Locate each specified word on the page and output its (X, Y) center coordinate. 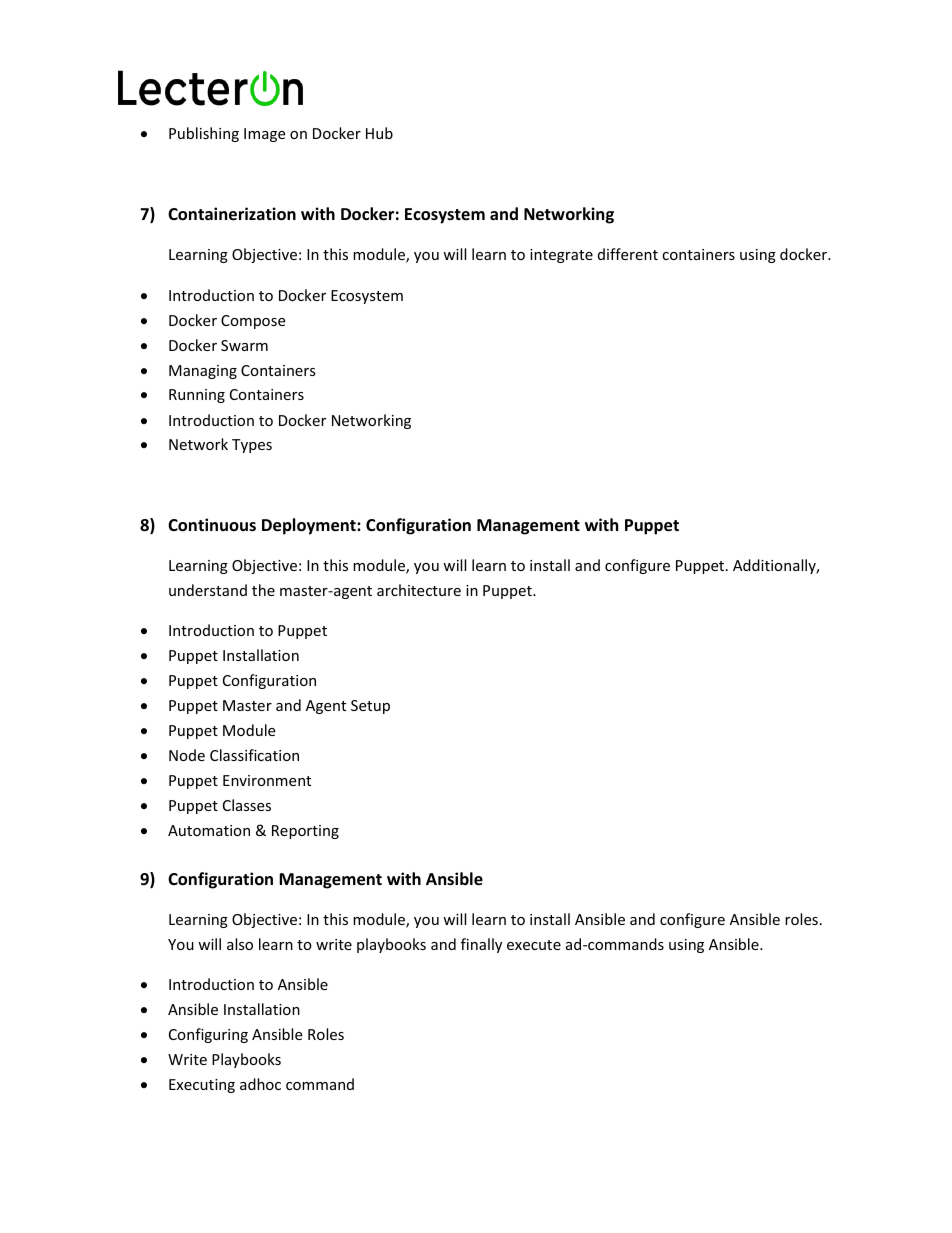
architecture (419, 590)
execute (534, 945)
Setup (370, 707)
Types (252, 446)
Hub (379, 133)
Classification (254, 755)
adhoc (260, 1084)
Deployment (310, 526)
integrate (561, 256)
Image (264, 135)
